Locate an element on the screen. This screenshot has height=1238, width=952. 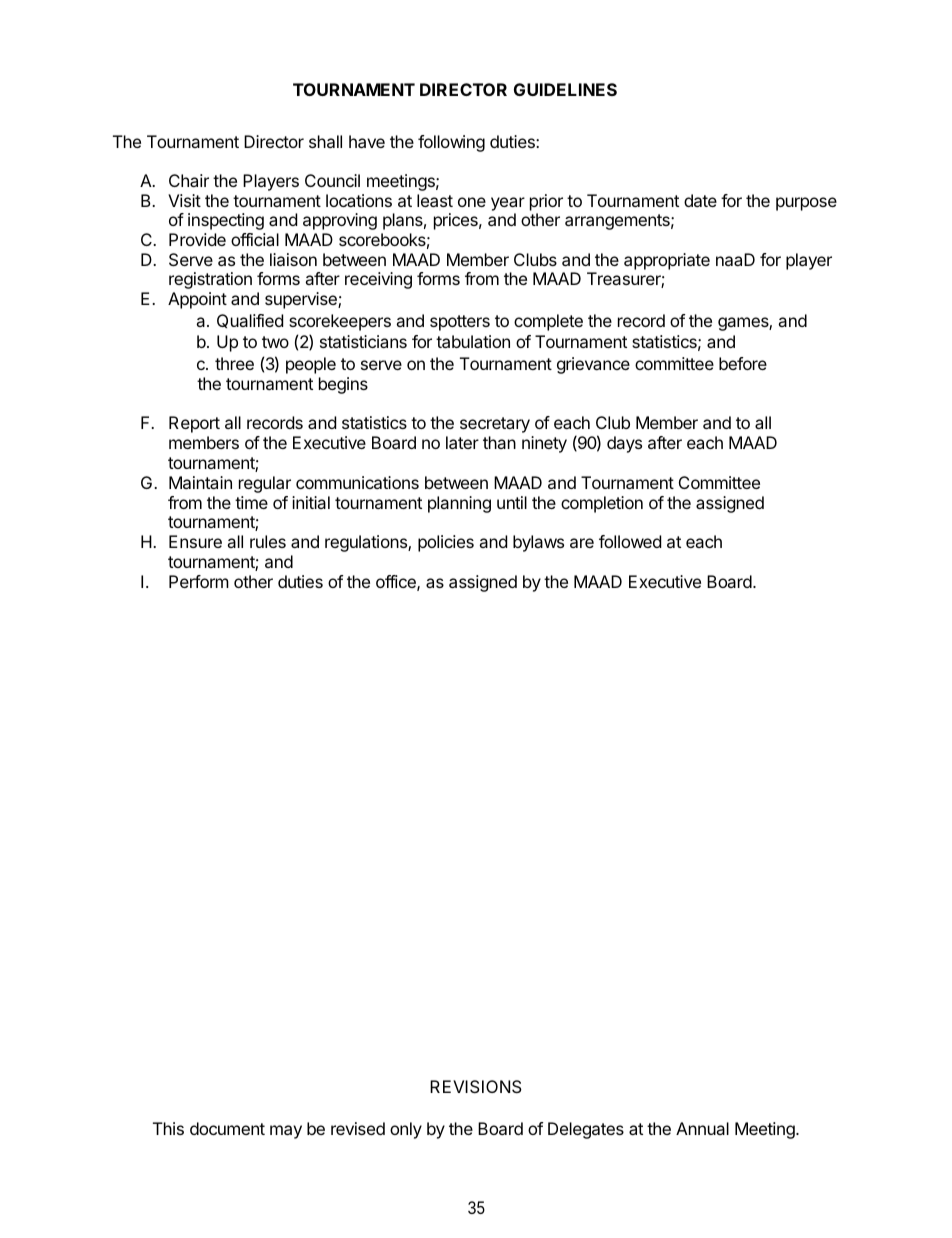
until is located at coordinates (512, 502).
